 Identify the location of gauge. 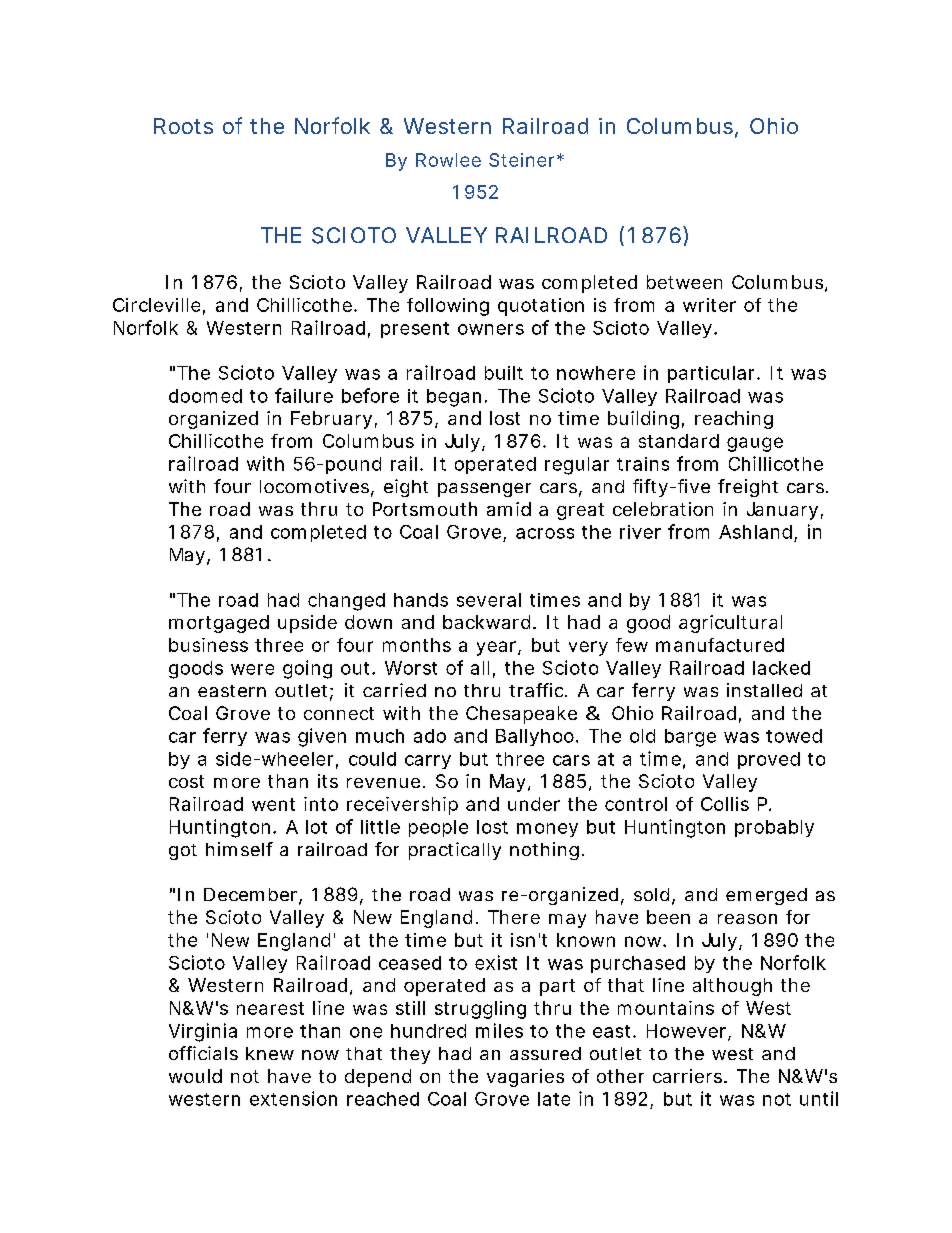
(755, 444).
